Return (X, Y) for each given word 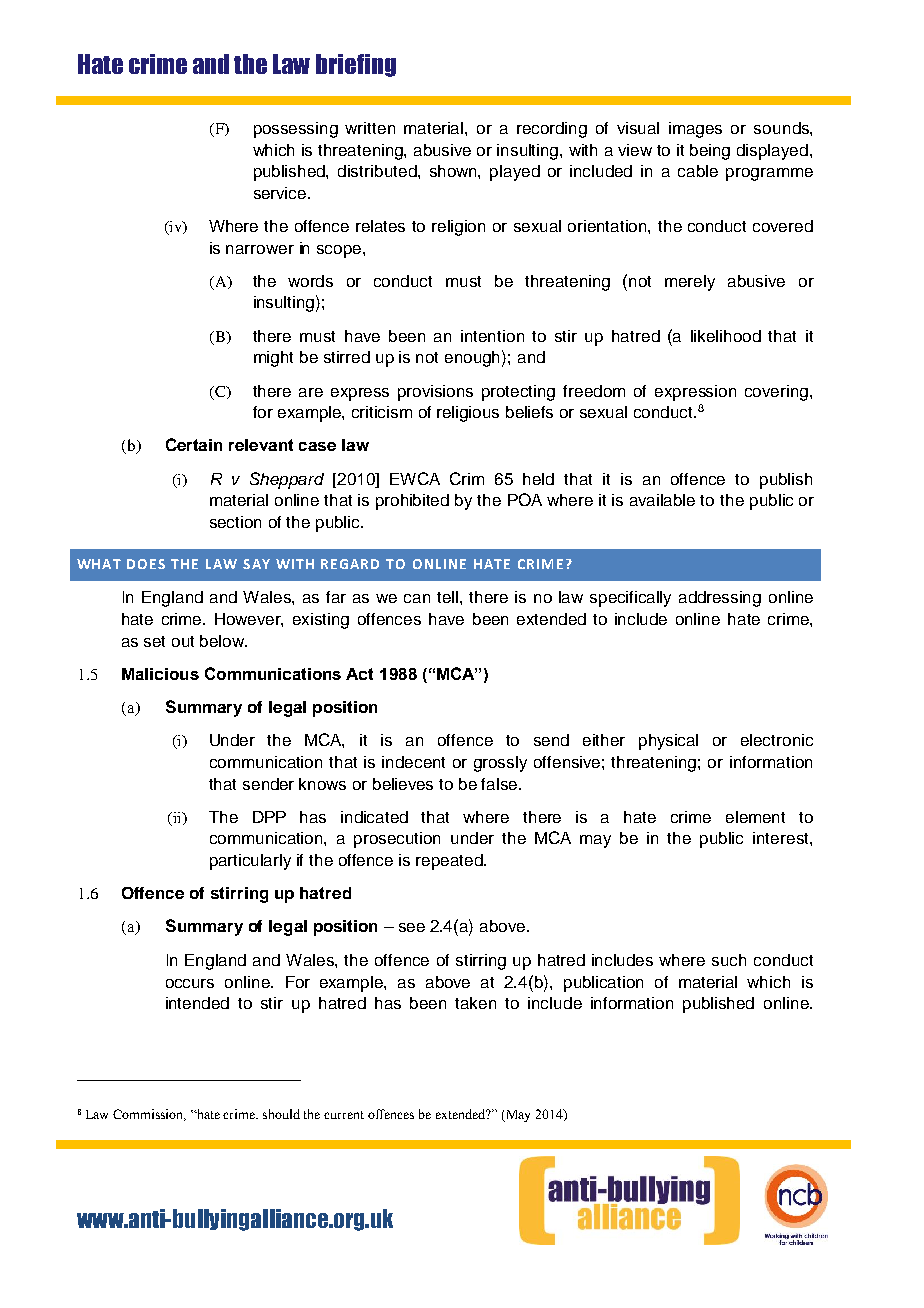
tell (449, 597)
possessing (296, 130)
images (695, 130)
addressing (720, 599)
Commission (149, 1115)
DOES (146, 564)
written (370, 128)
